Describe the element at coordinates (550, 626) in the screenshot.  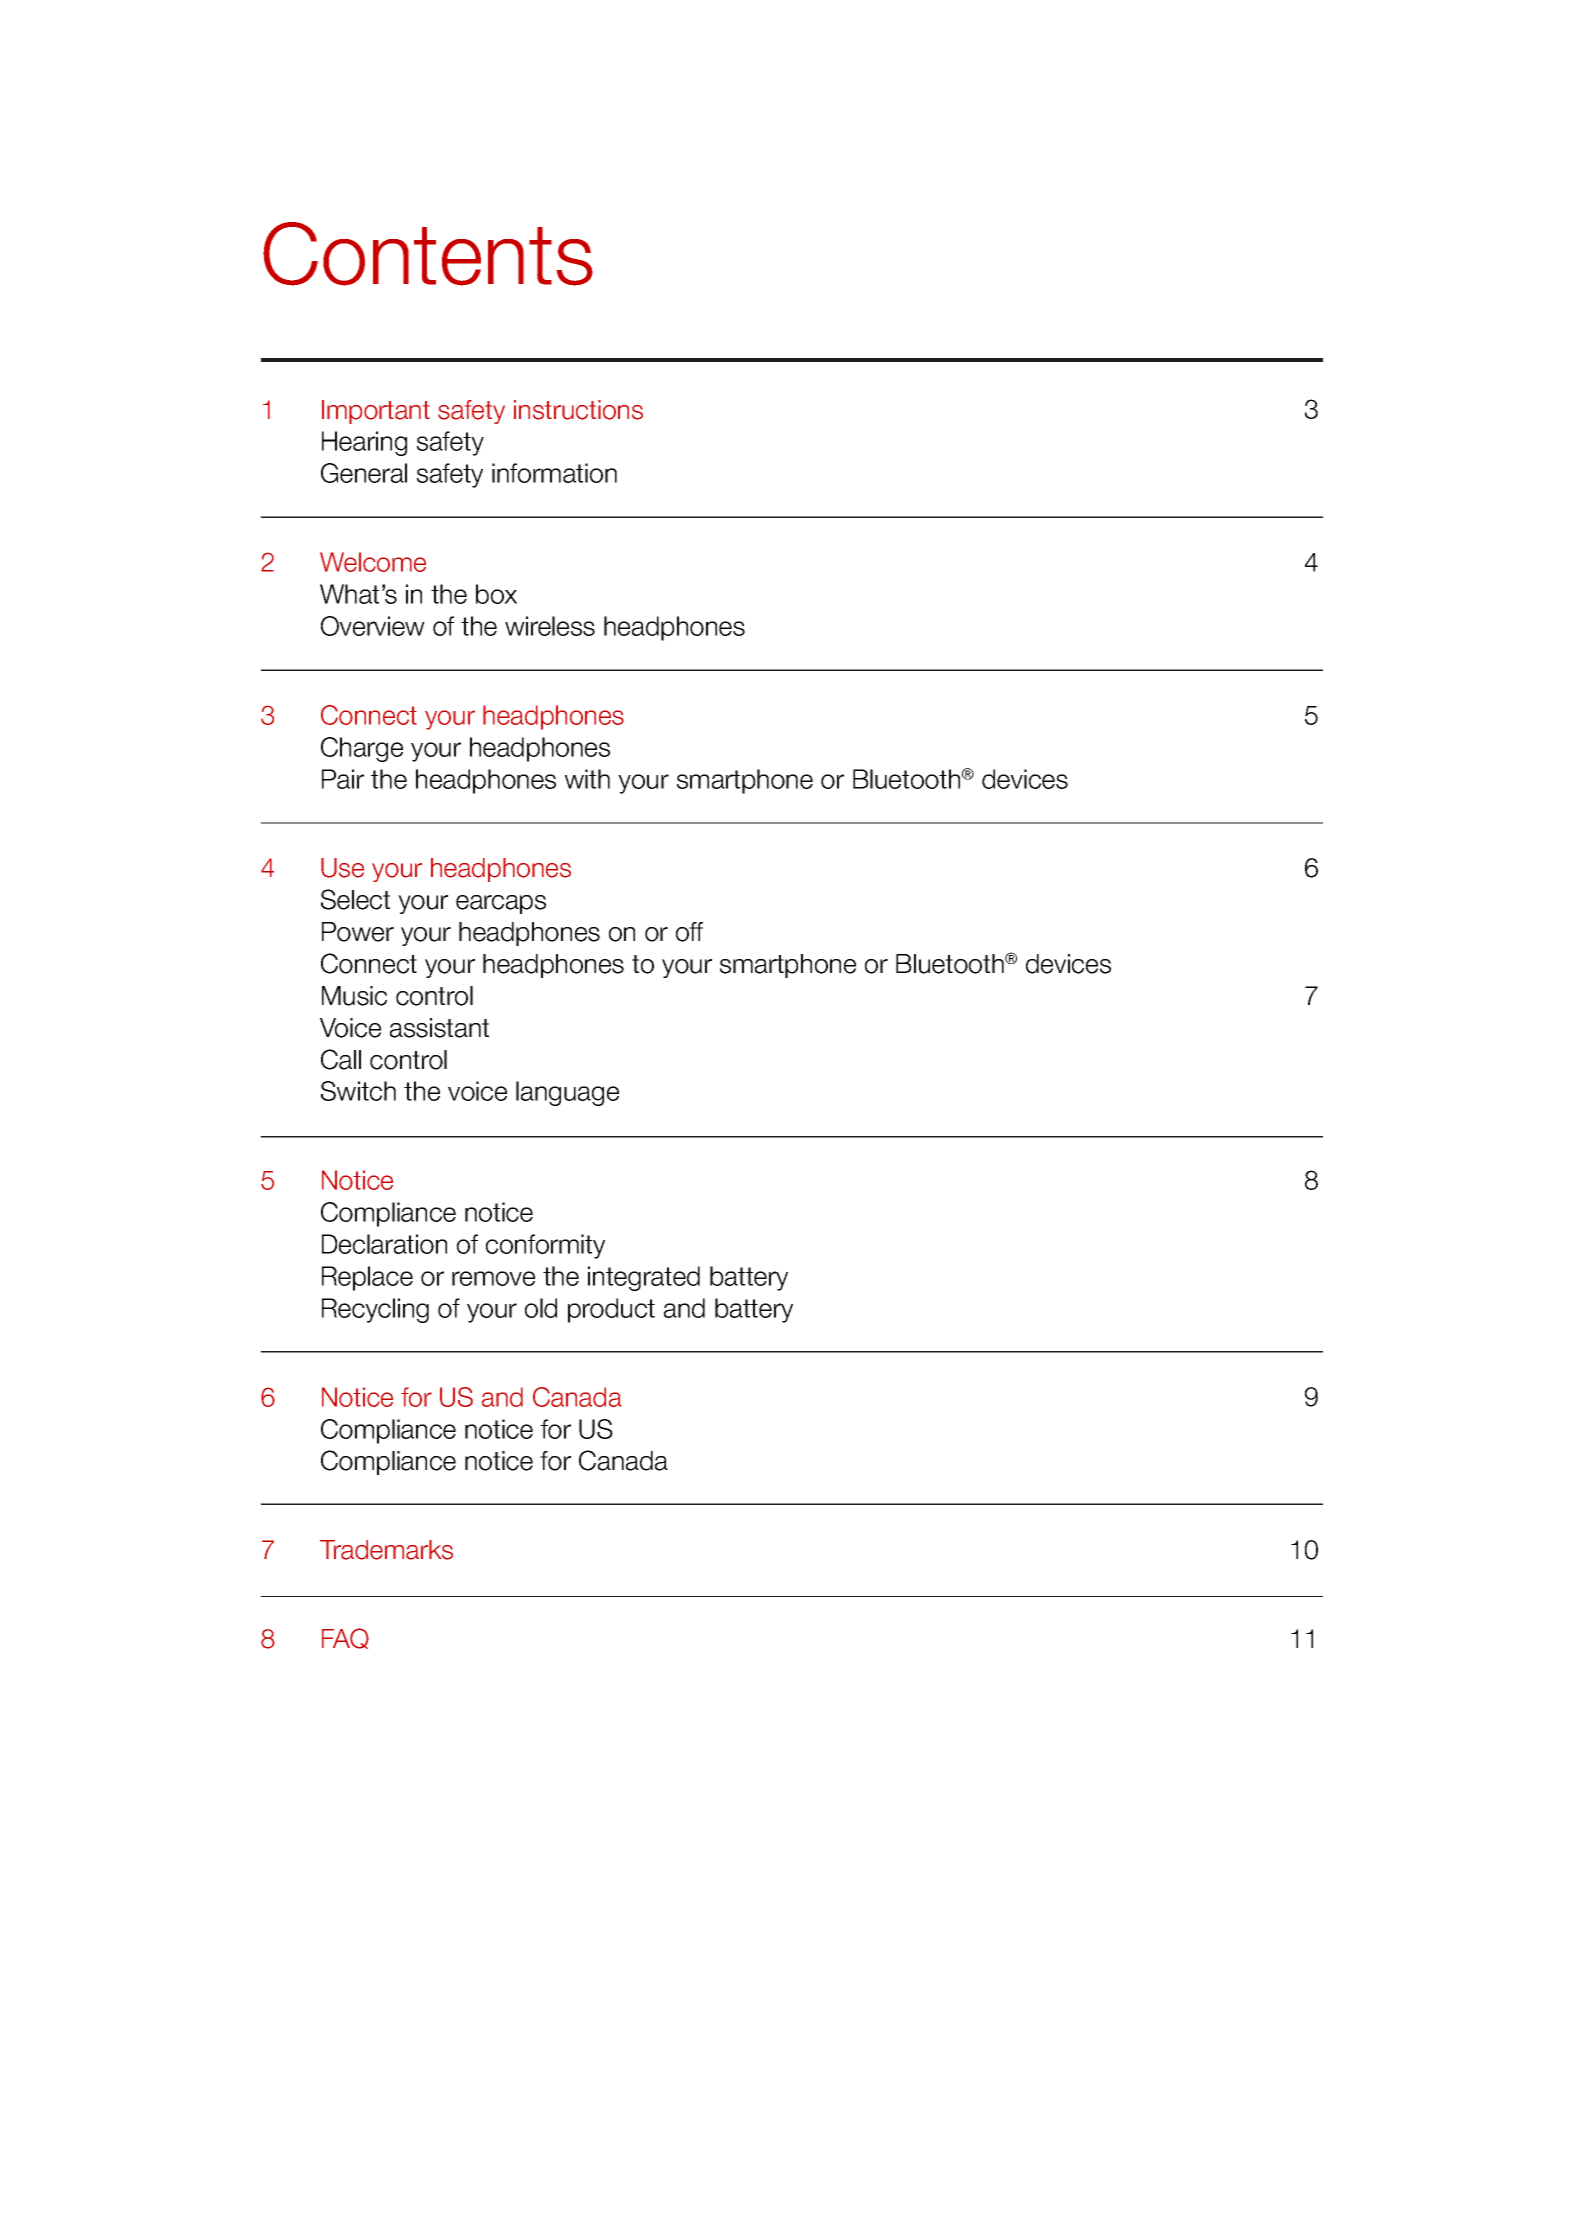
I see `wireless` at that location.
